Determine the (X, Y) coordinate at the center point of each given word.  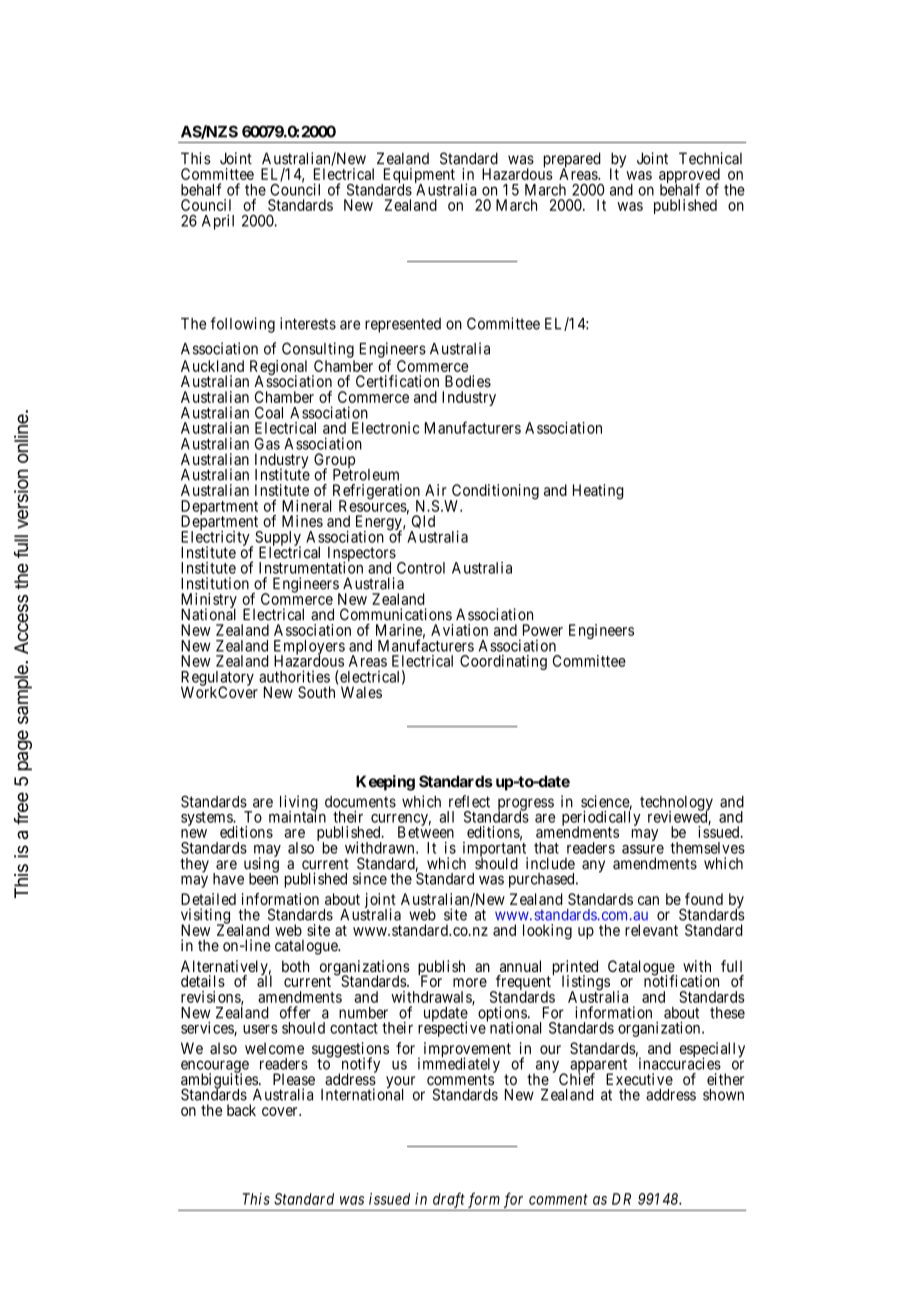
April (218, 222)
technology (676, 804)
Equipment (418, 177)
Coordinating (503, 662)
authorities (294, 676)
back (241, 1110)
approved (689, 177)
